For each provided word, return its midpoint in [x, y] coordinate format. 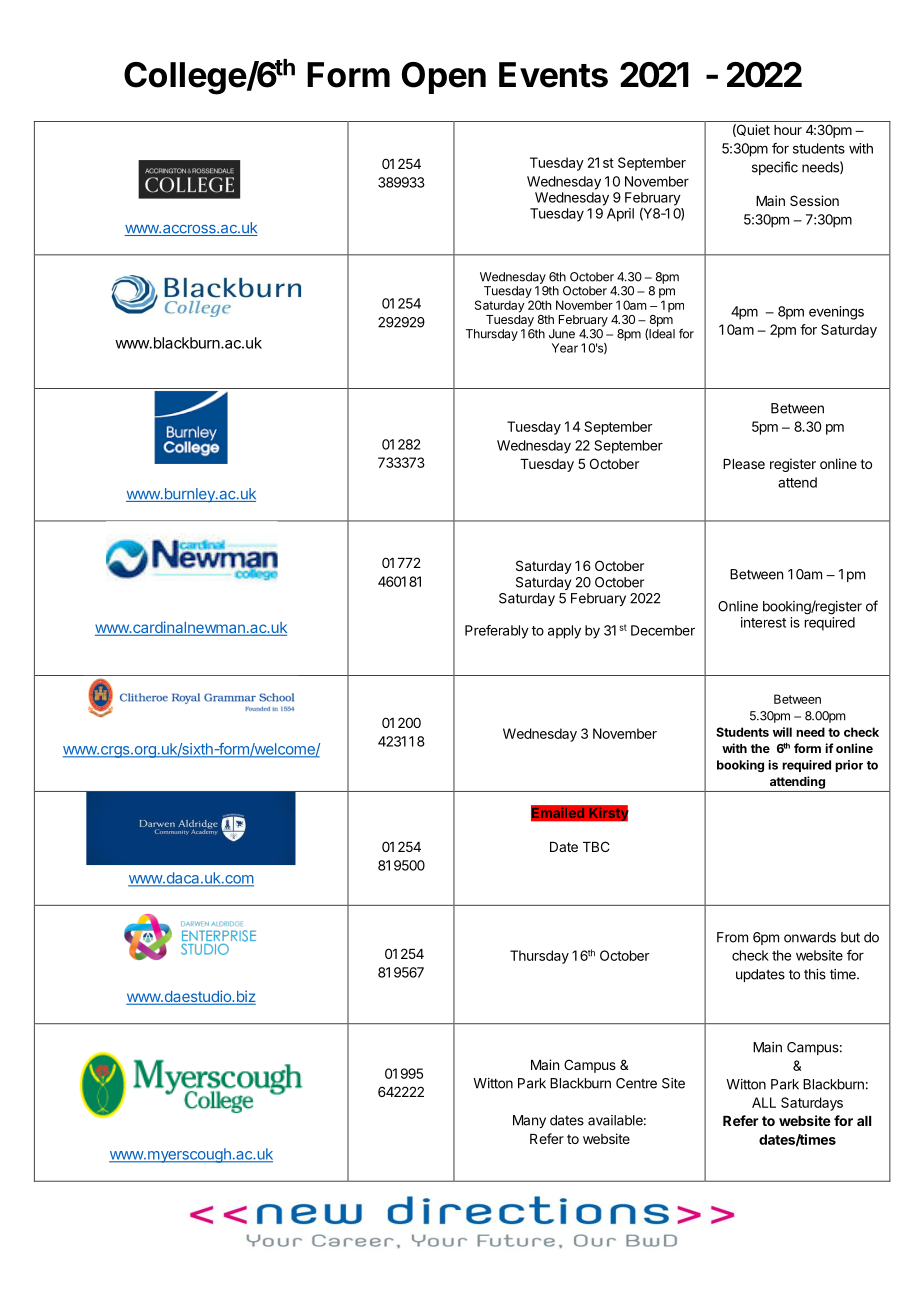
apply [564, 632]
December [663, 630]
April [620, 215]
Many [529, 1121]
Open [444, 78]
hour [788, 130]
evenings [836, 313]
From [732, 937]
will [782, 732]
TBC [596, 846]
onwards [810, 937]
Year [565, 348]
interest [763, 622]
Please [744, 464]
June [562, 334]
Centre [636, 1083]
